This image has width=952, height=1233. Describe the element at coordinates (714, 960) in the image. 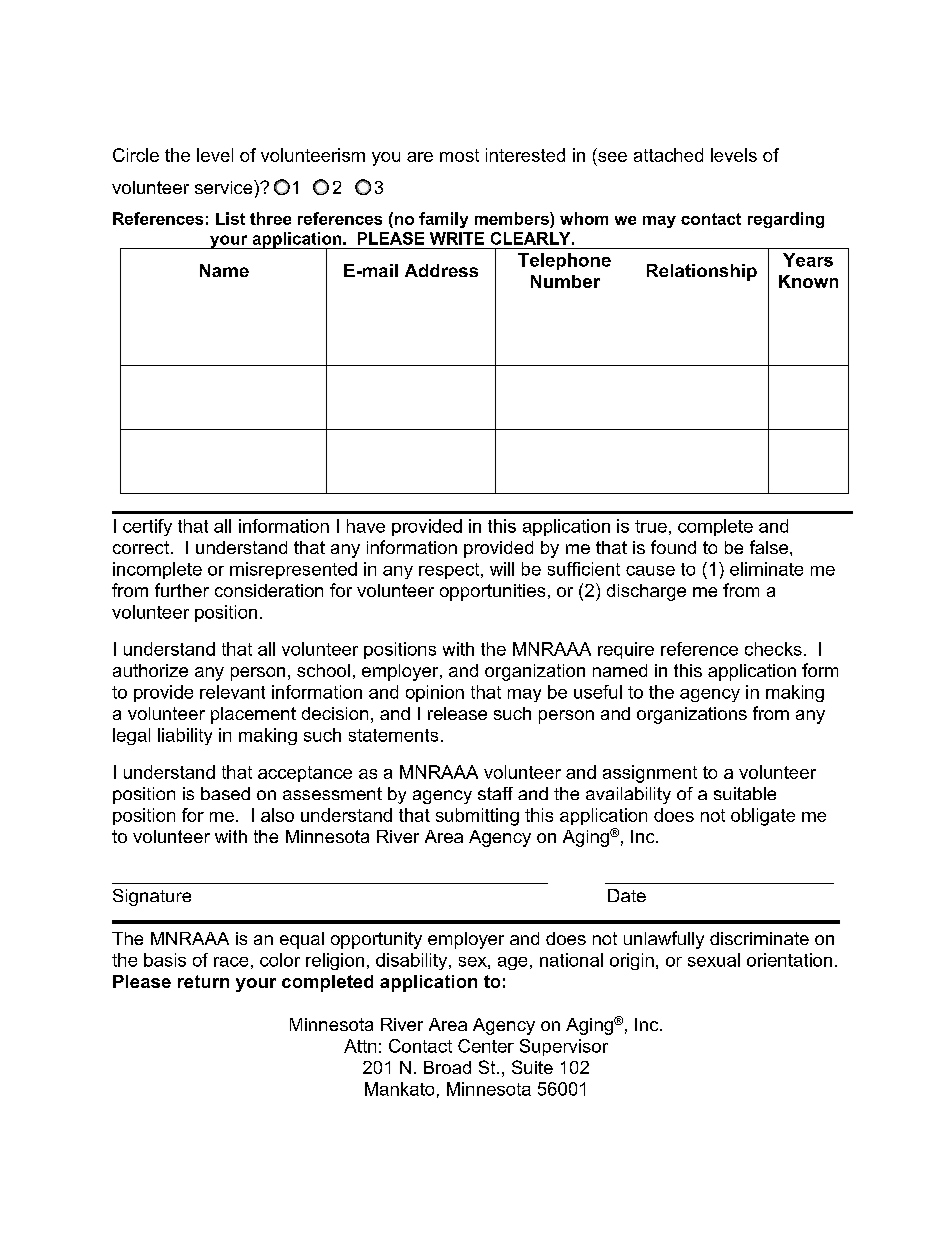

I see `sexual` at that location.
